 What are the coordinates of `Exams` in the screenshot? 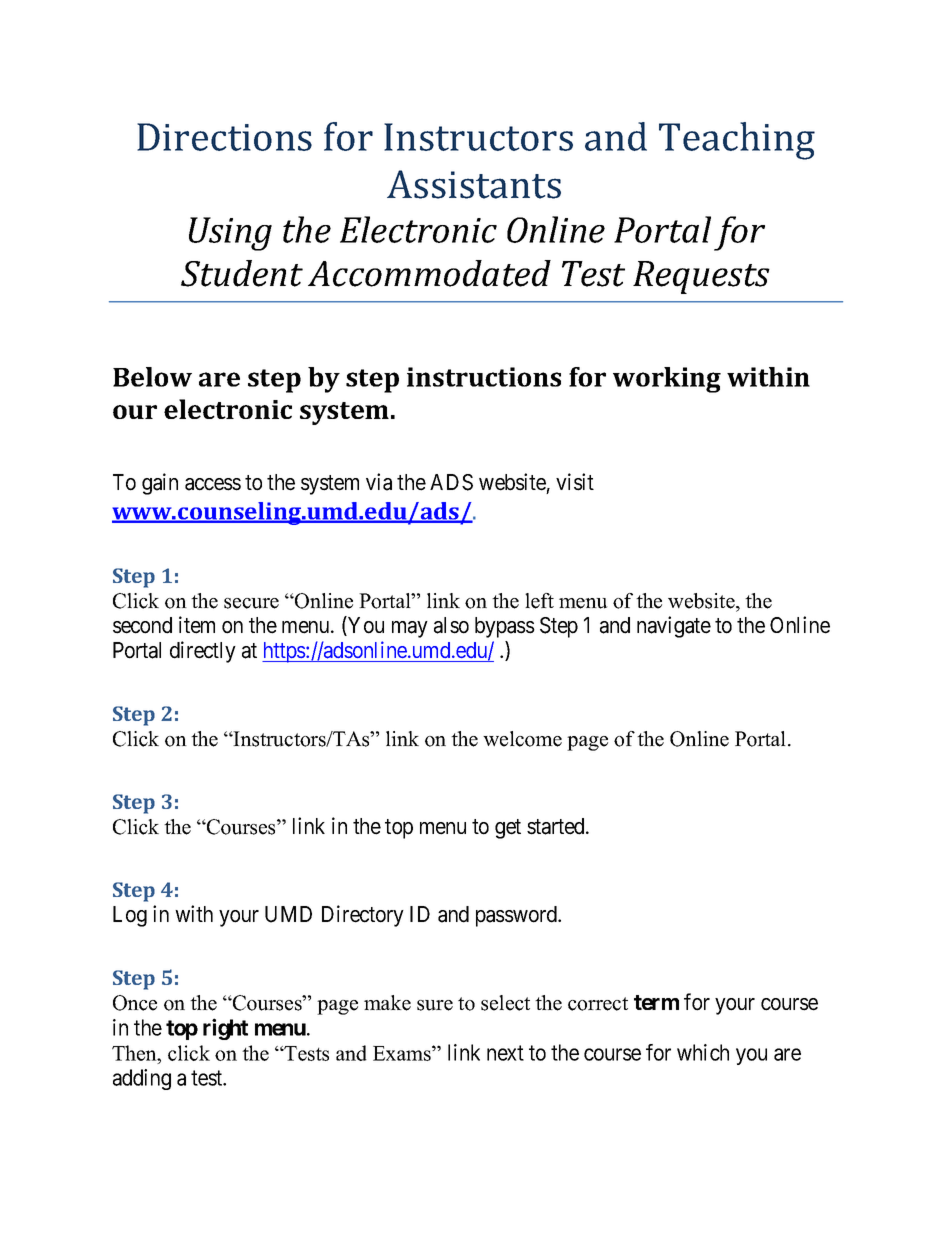 It's located at (403, 1053).
